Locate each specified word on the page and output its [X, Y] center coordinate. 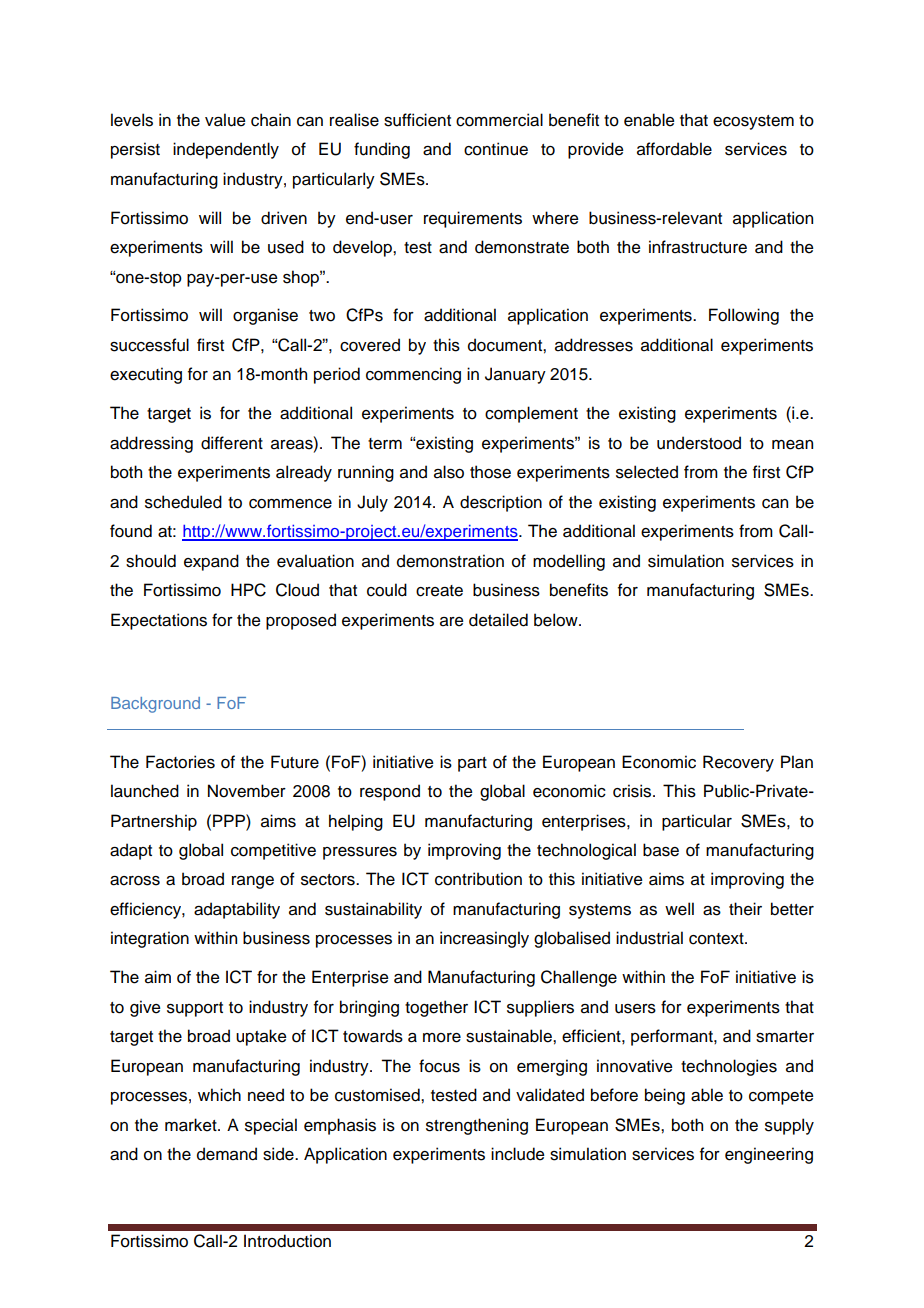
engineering [769, 1155]
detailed [498, 620]
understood [699, 443]
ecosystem [753, 122]
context [717, 939]
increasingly [484, 939]
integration [150, 939]
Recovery [738, 763]
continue [496, 149]
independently [226, 150]
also [449, 472]
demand [227, 1154]
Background [155, 705]
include [518, 1154]
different [232, 443]
